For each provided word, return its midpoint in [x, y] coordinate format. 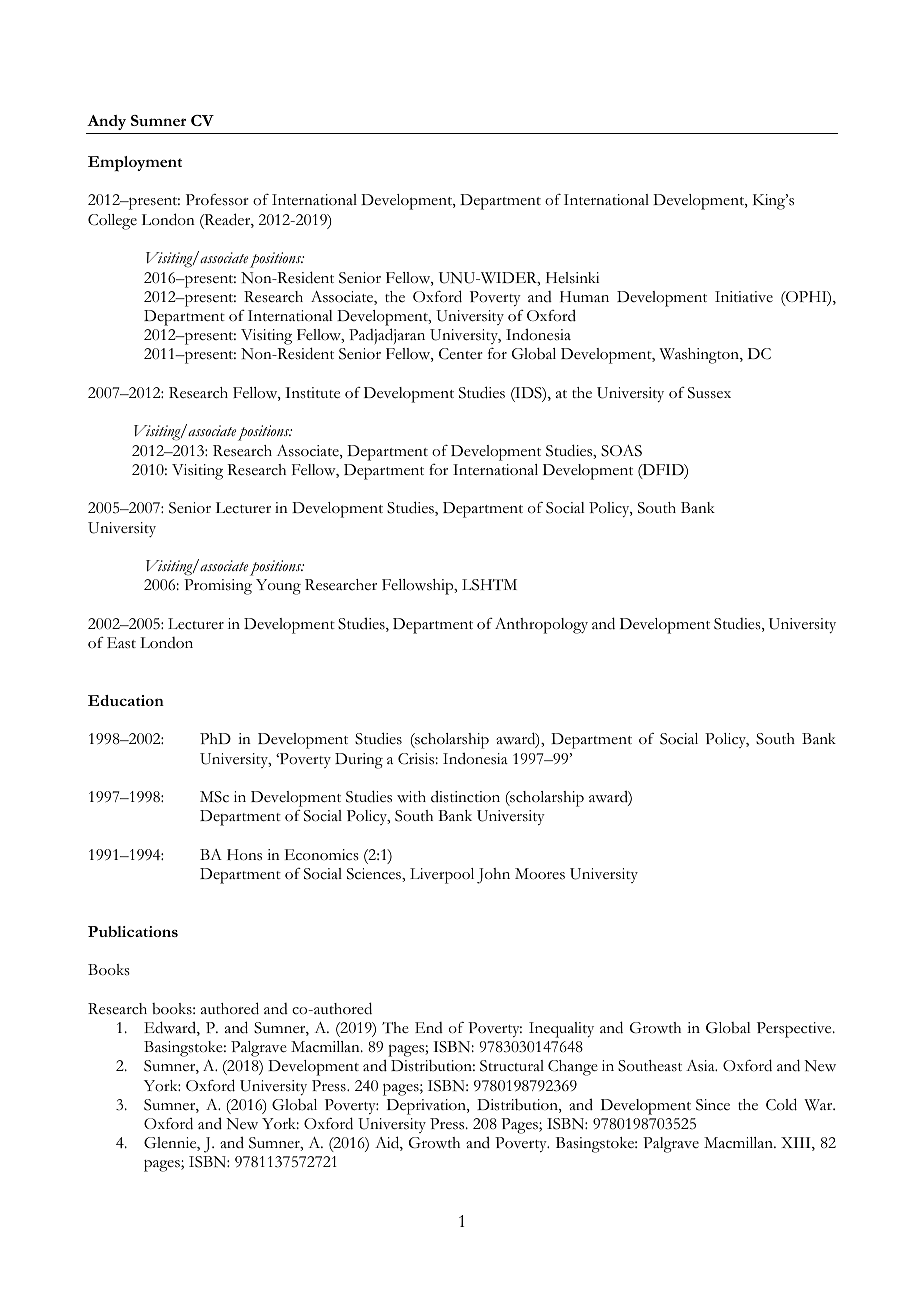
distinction [465, 796]
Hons [244, 855]
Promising [218, 587]
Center [461, 354]
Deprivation [428, 1107]
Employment [135, 164]
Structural [512, 1066]
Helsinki [572, 278]
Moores [540, 874]
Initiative [744, 296]
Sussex [709, 393]
